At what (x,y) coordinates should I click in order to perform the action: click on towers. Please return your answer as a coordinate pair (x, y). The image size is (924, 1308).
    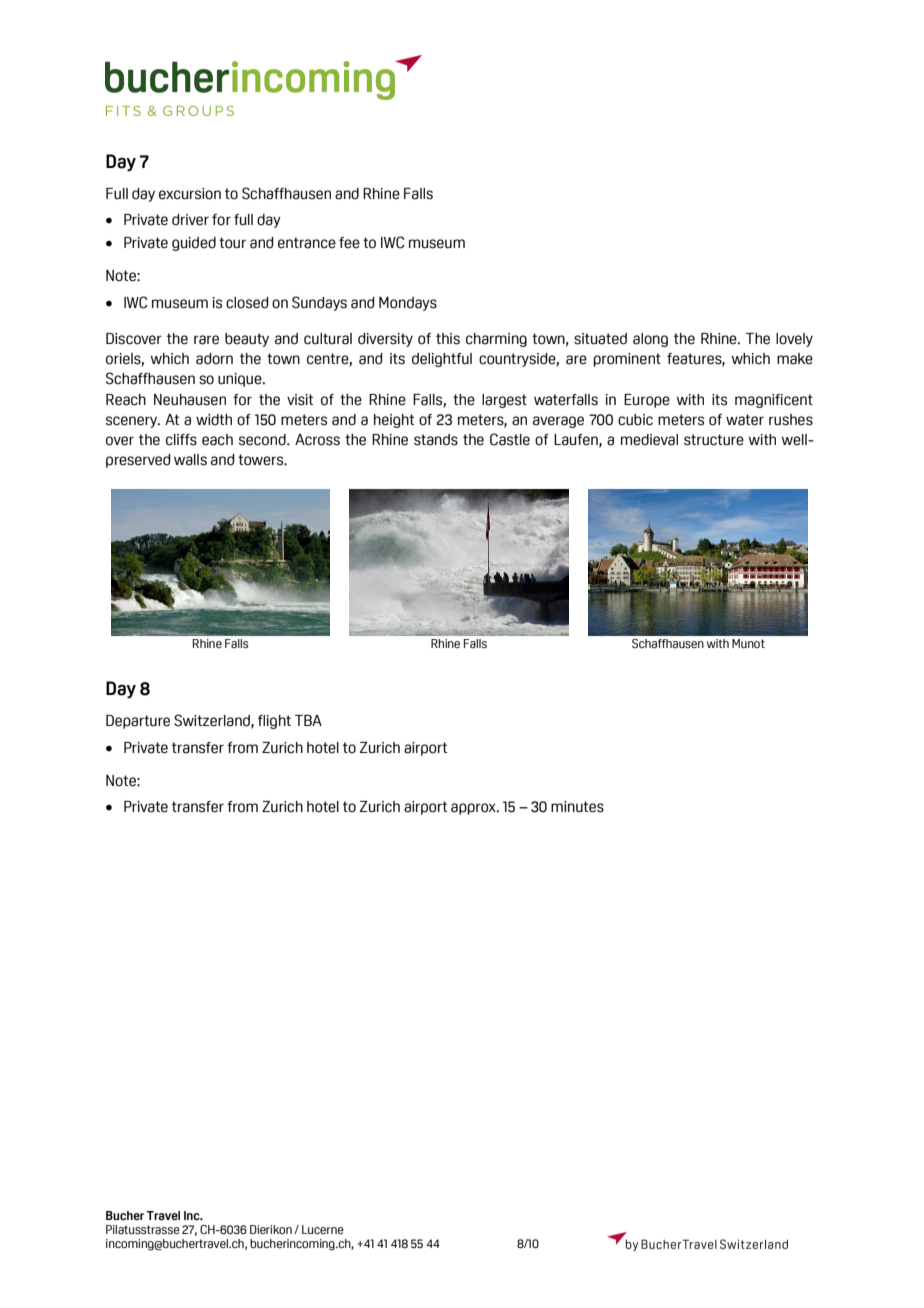
    Looking at the image, I should click on (262, 460).
